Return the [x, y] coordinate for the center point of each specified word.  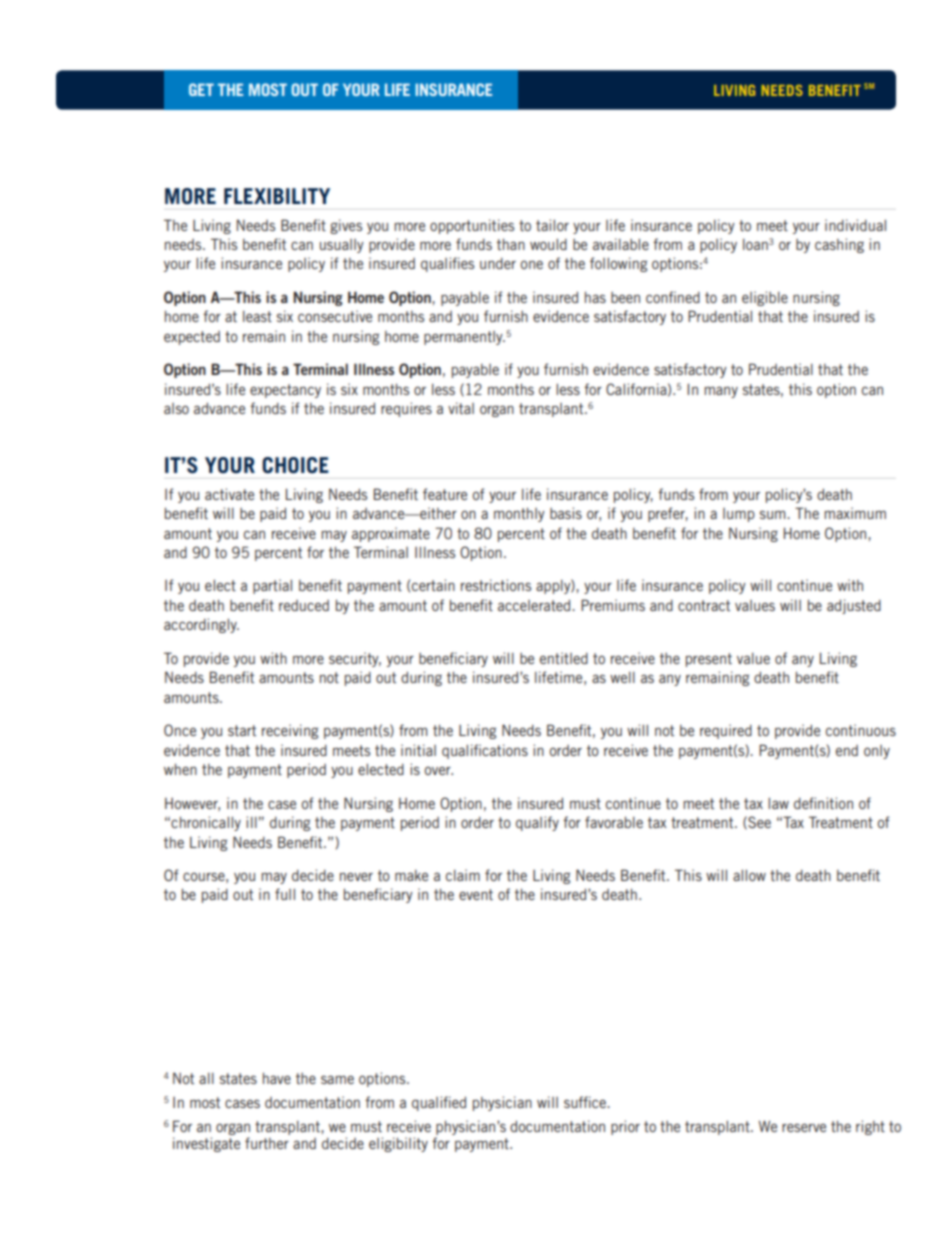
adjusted [854, 606]
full [285, 894]
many [721, 392]
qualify [537, 823]
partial [272, 586]
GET [201, 89]
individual [855, 225]
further [267, 1143]
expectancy [285, 391]
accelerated [535, 605]
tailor [552, 225]
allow [749, 875]
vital [461, 408]
